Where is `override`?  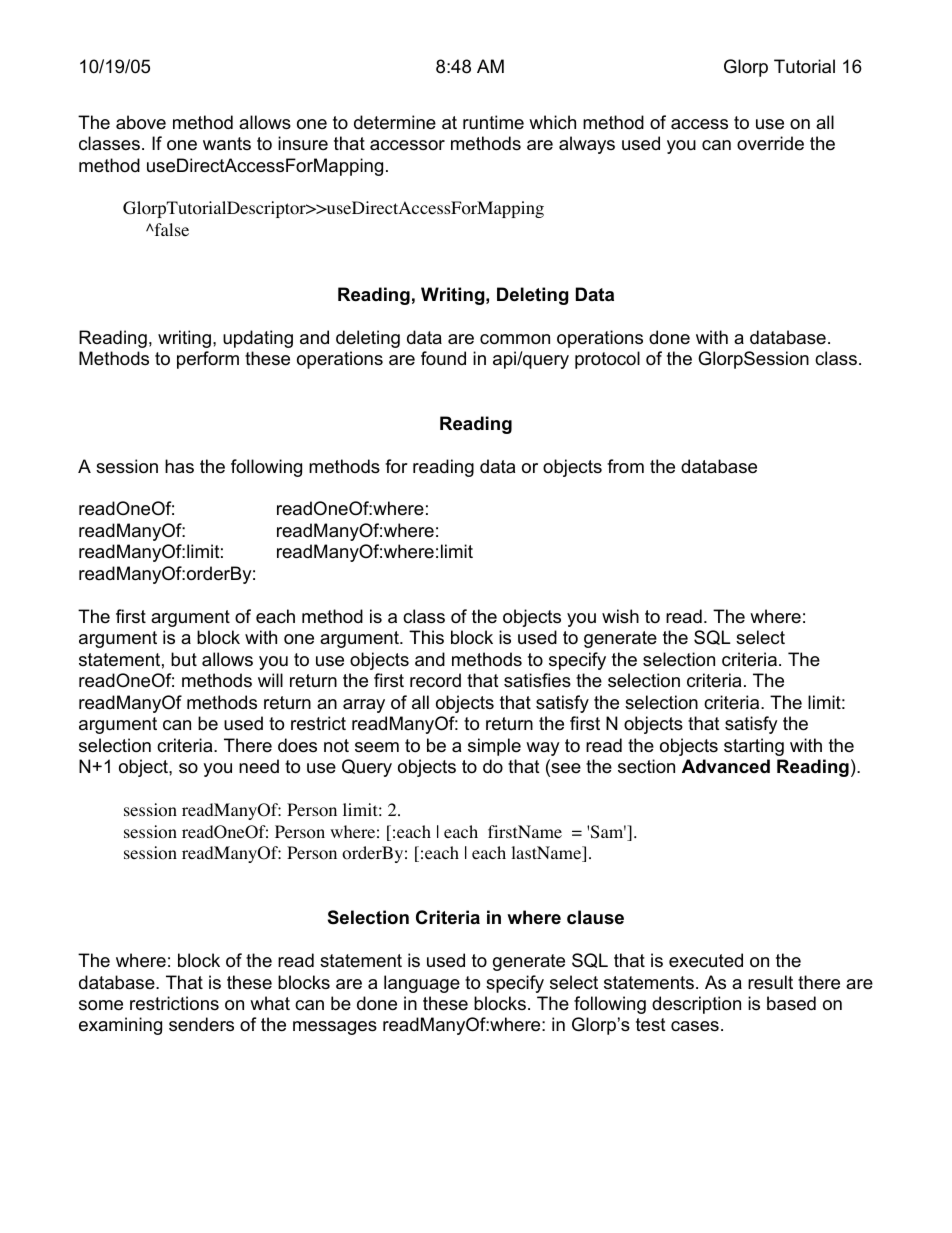 override is located at coordinates (770, 143).
